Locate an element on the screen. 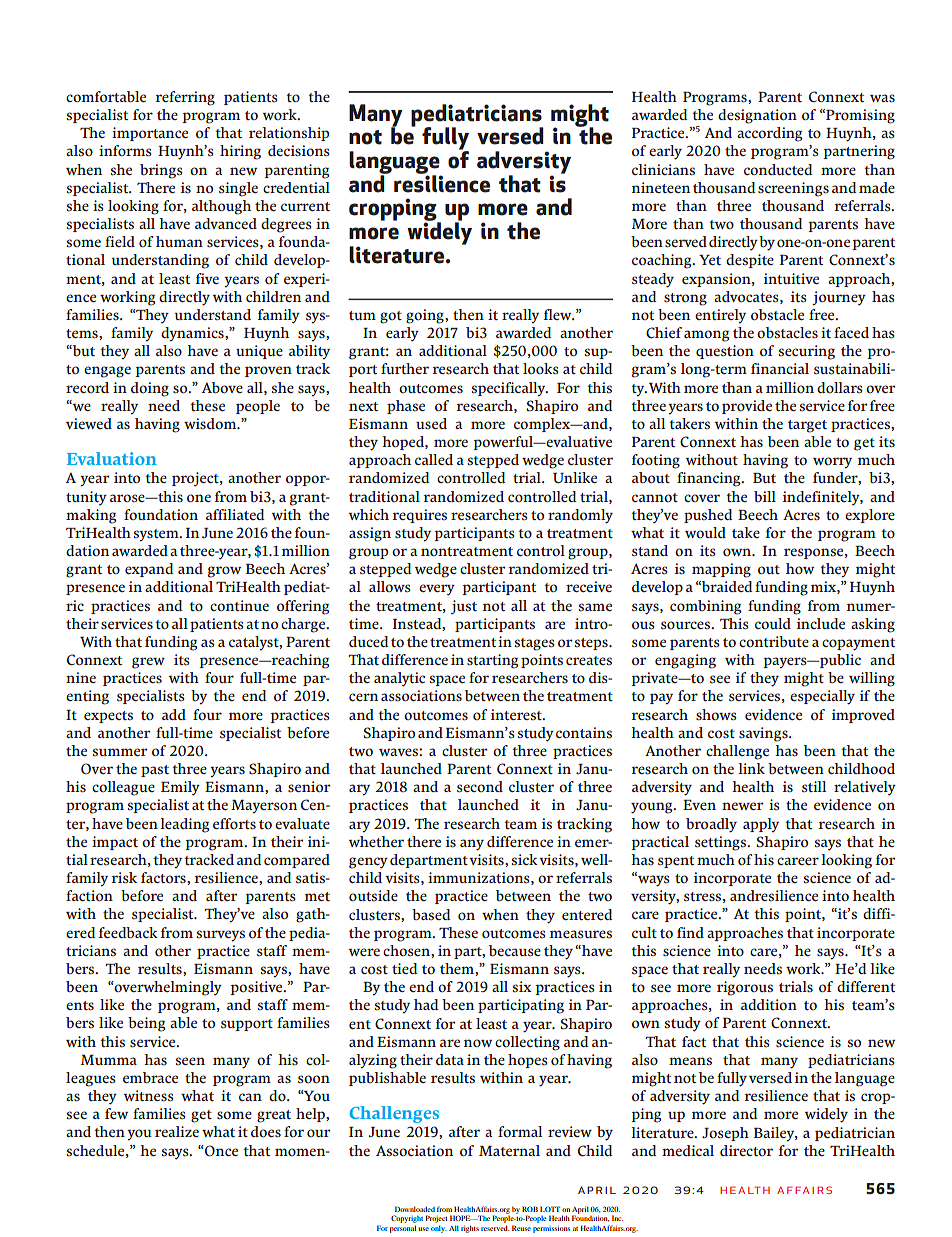  according is located at coordinates (769, 134).
